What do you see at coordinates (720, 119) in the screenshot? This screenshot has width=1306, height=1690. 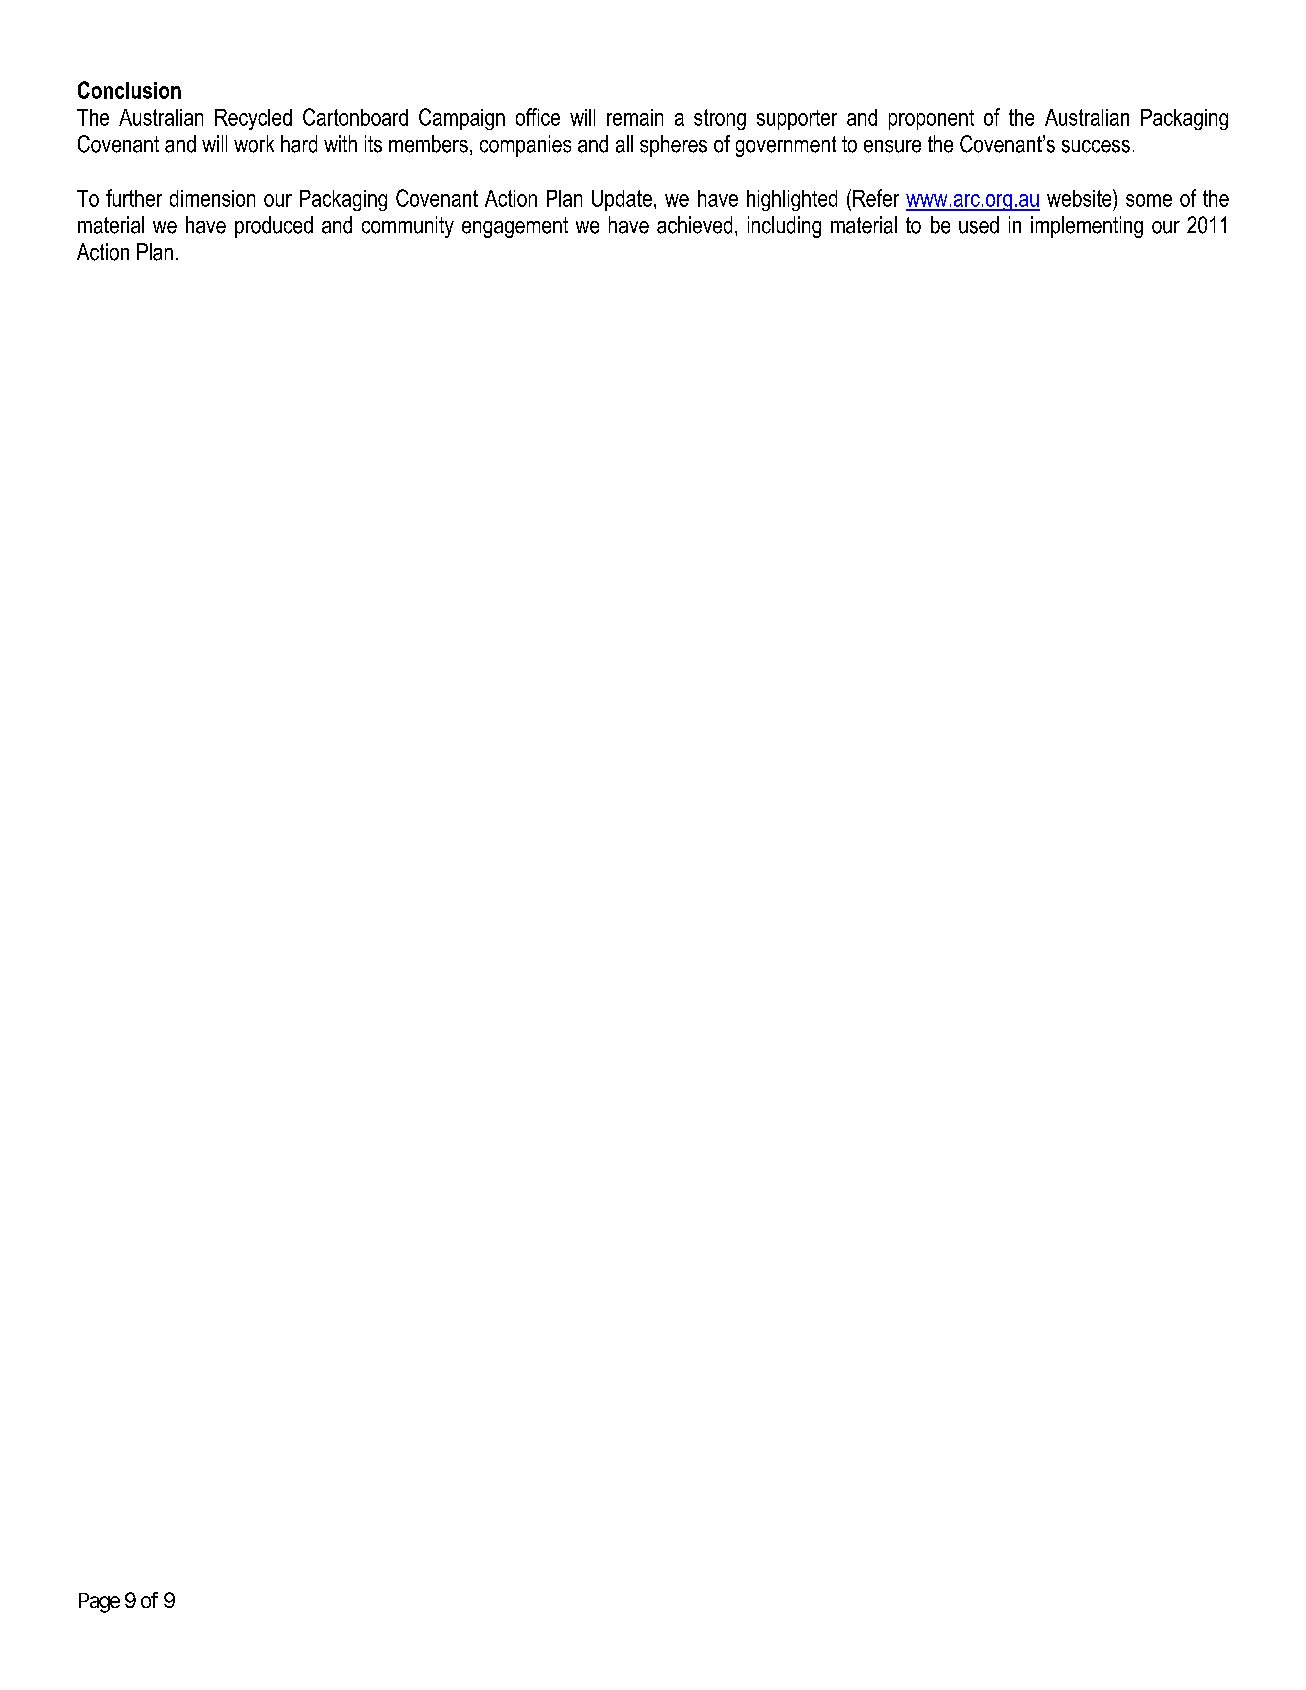 I see `strong` at bounding box center [720, 119].
